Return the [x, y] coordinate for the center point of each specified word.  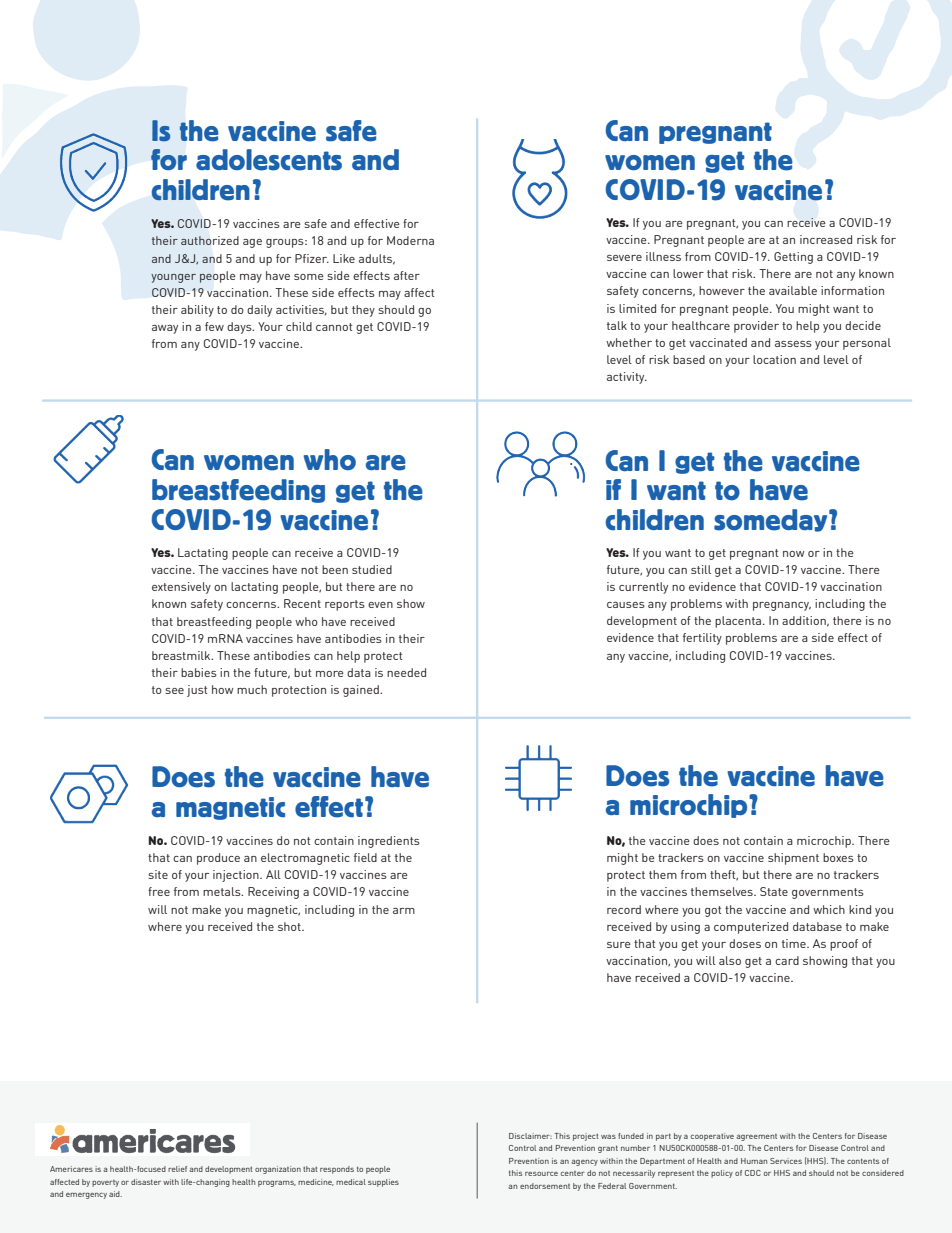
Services [786, 1161]
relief [177, 1169]
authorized [210, 240]
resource [541, 1174]
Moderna [410, 240]
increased [826, 239]
